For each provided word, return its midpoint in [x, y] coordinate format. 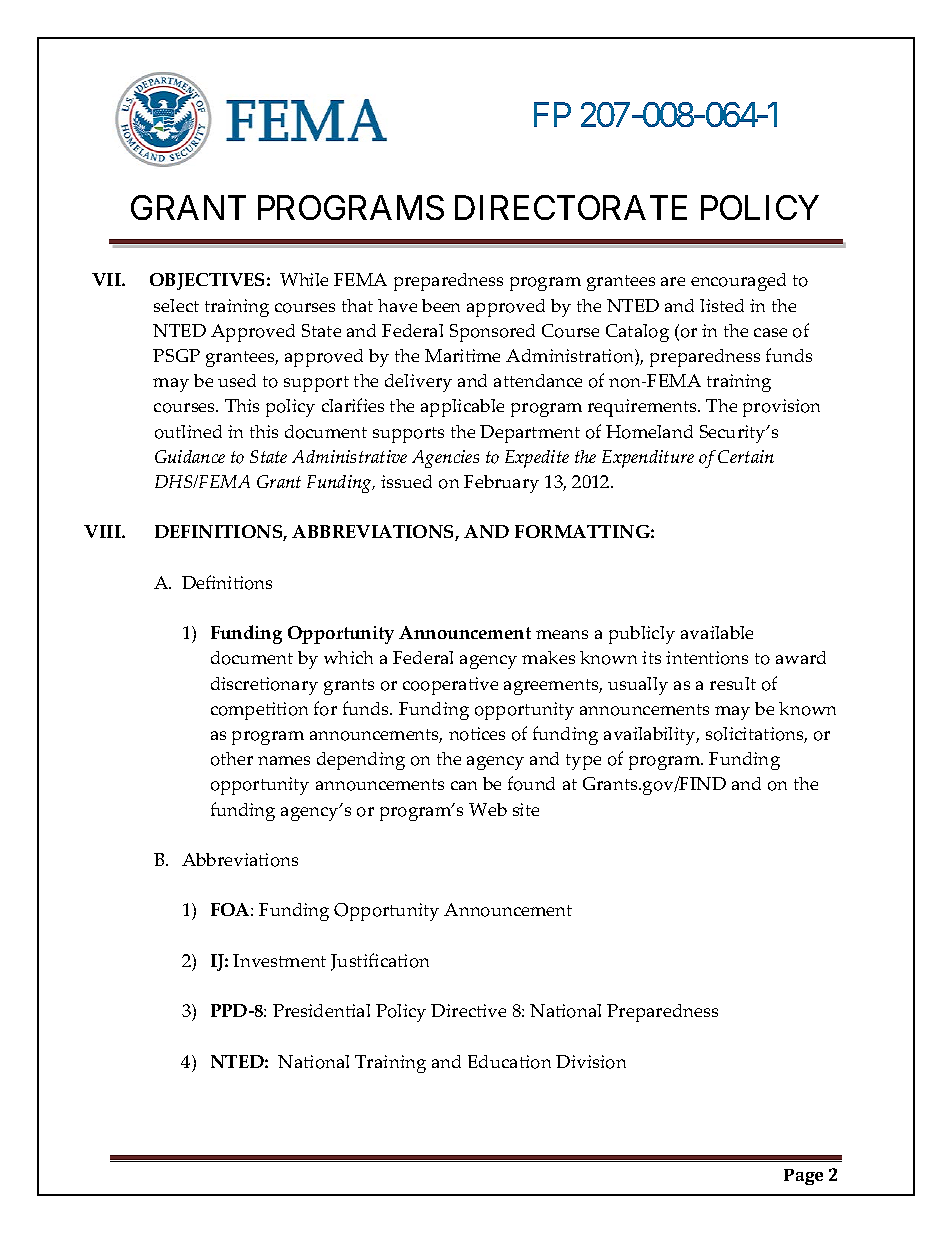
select [176, 305]
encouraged [738, 282]
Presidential [321, 1010]
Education [509, 1062]
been [441, 305]
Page [803, 1177]
